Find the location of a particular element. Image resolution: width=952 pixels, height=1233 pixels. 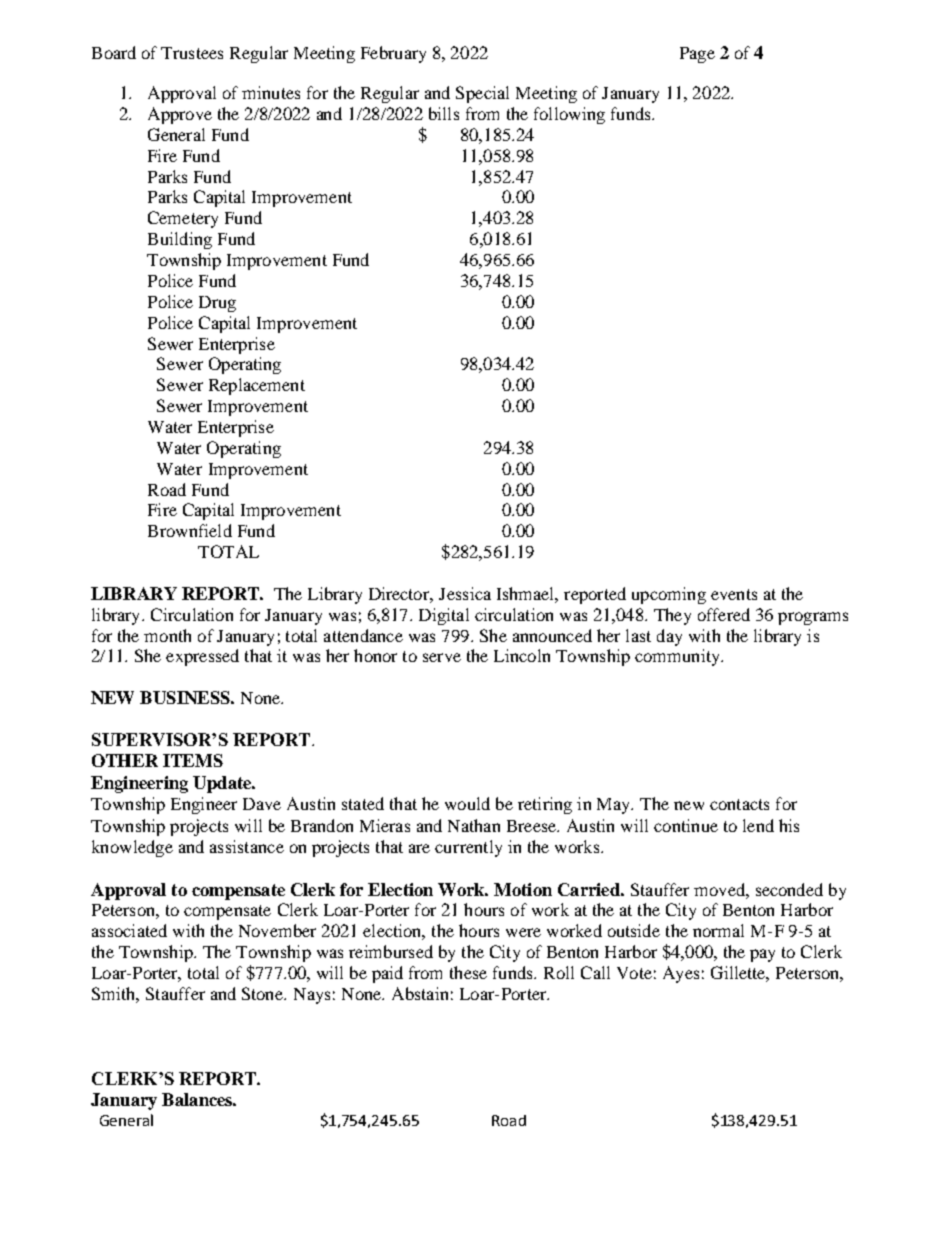

serve is located at coordinates (442, 657).
